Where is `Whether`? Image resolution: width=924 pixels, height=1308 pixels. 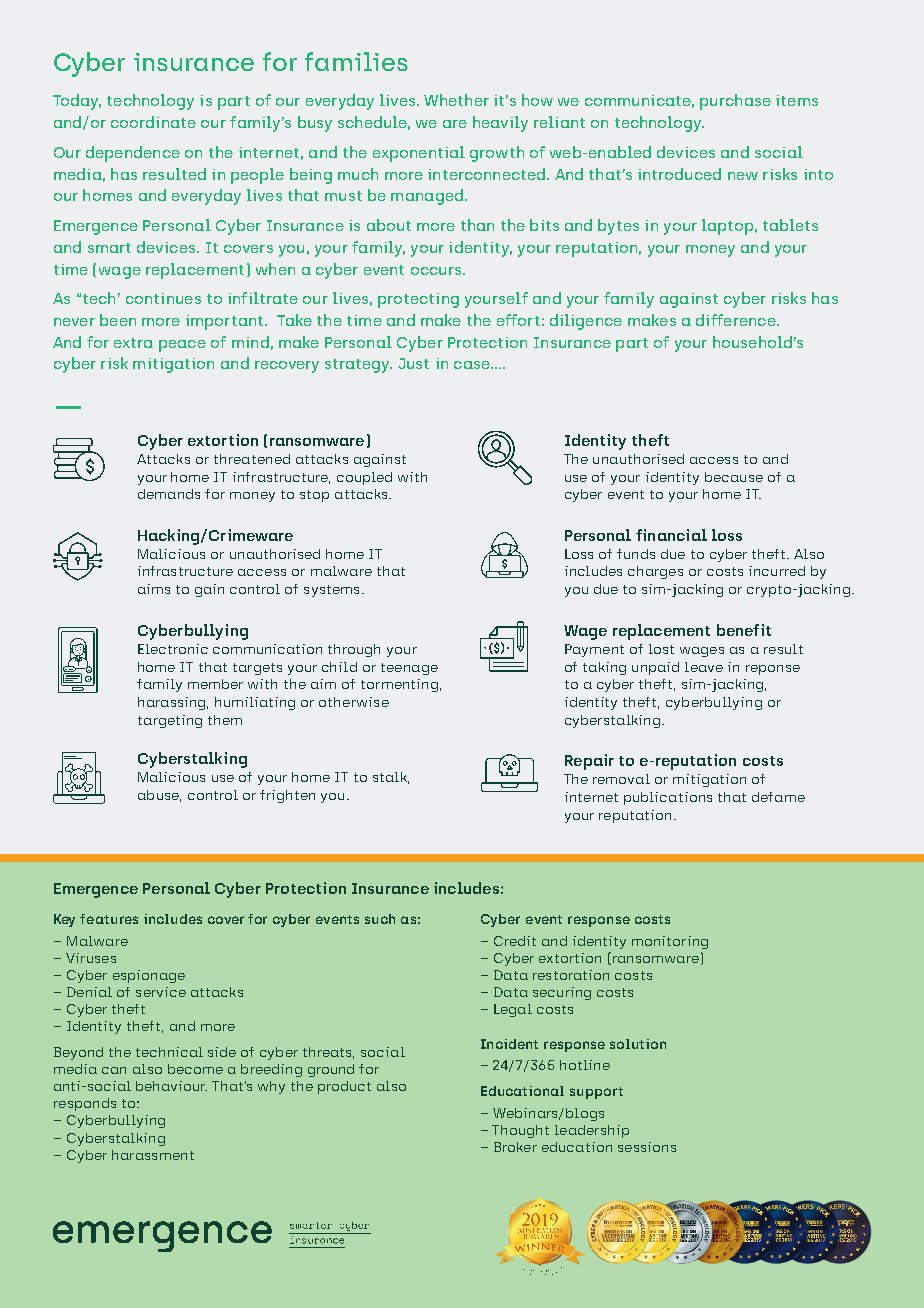 Whether is located at coordinates (456, 100).
